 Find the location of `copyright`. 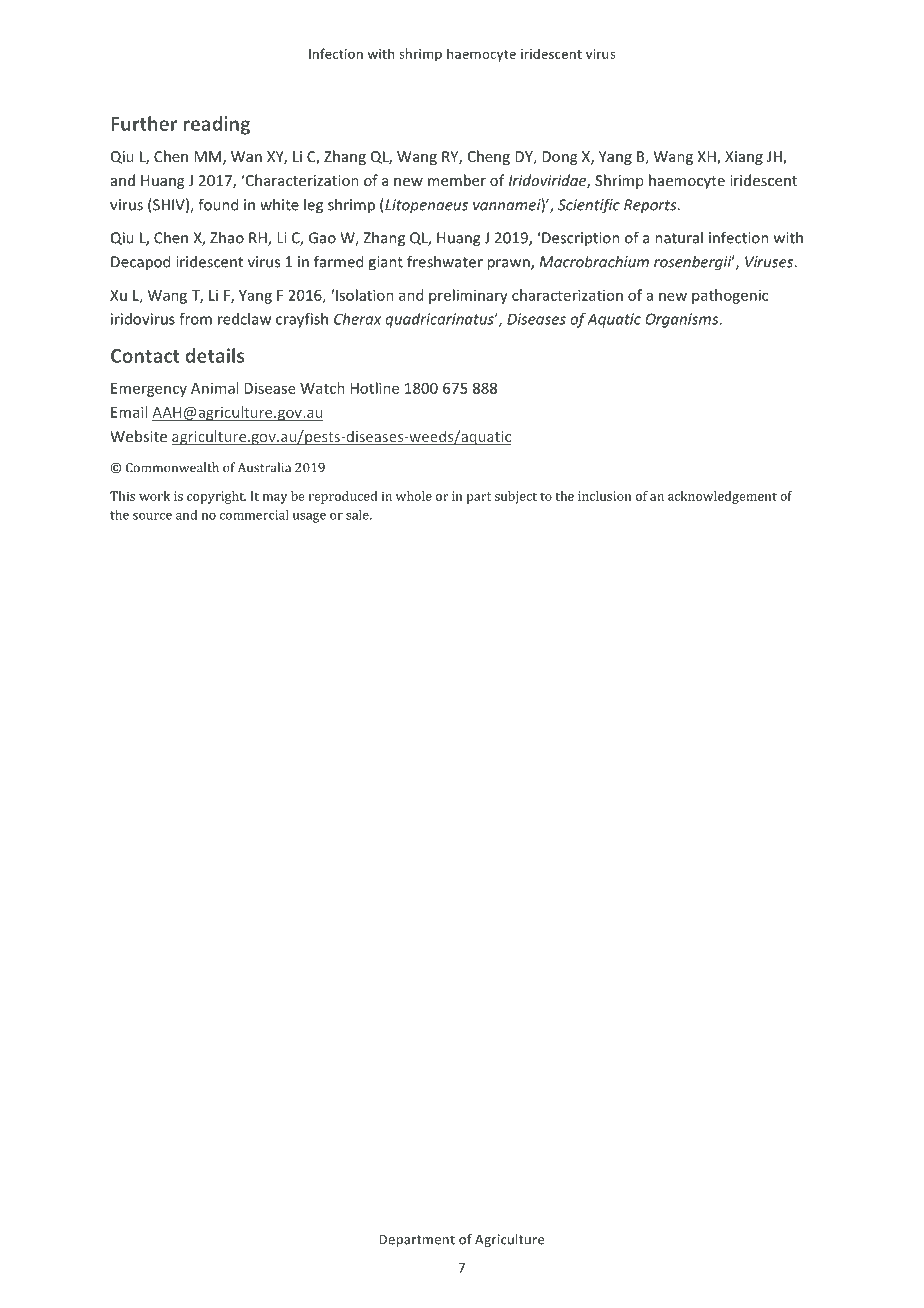

copyright is located at coordinates (216, 497).
